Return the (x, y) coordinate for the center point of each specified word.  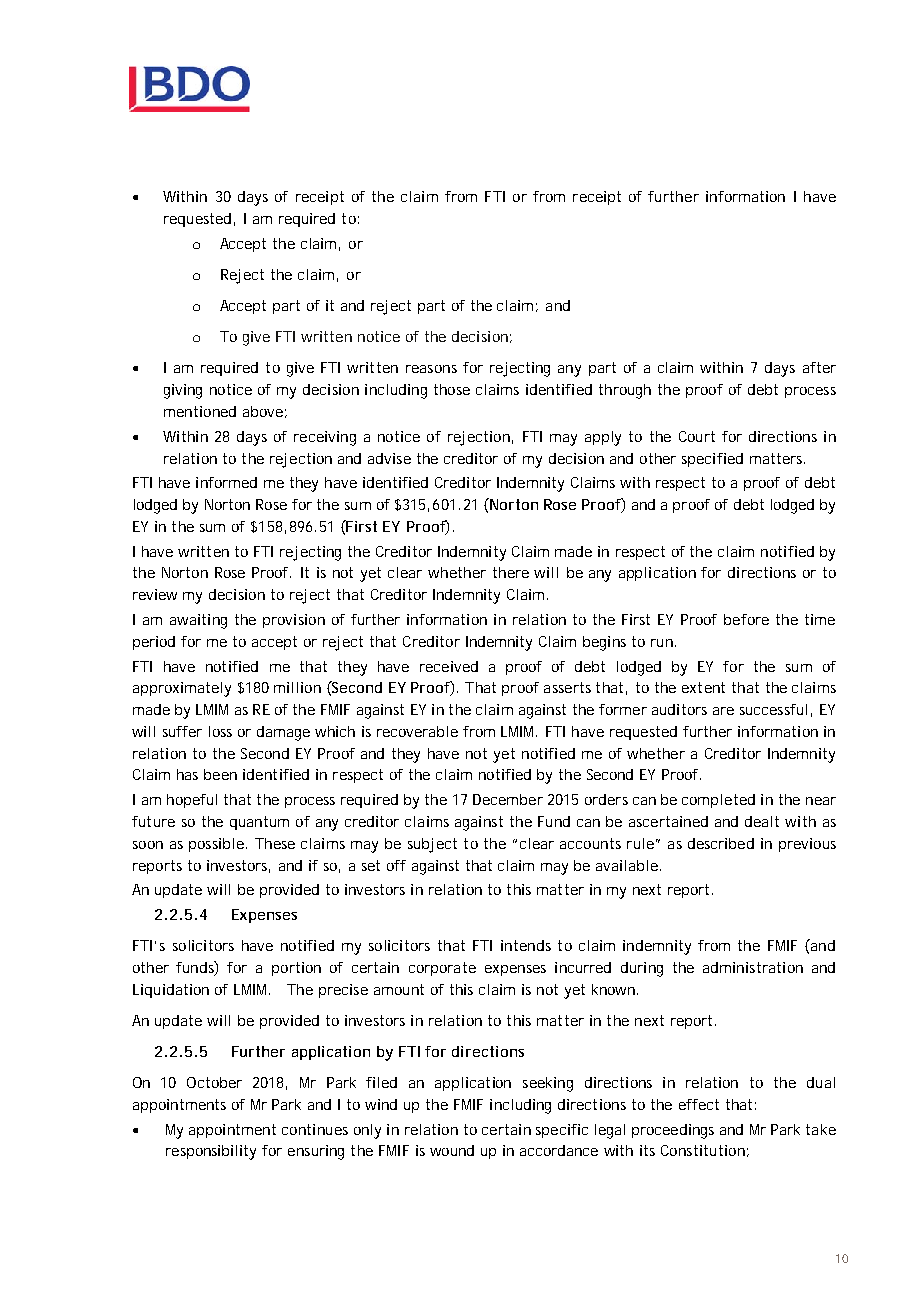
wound (452, 1150)
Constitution (703, 1150)
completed (718, 801)
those (452, 389)
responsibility (211, 1152)
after (819, 367)
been (220, 774)
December (508, 799)
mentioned (200, 411)
